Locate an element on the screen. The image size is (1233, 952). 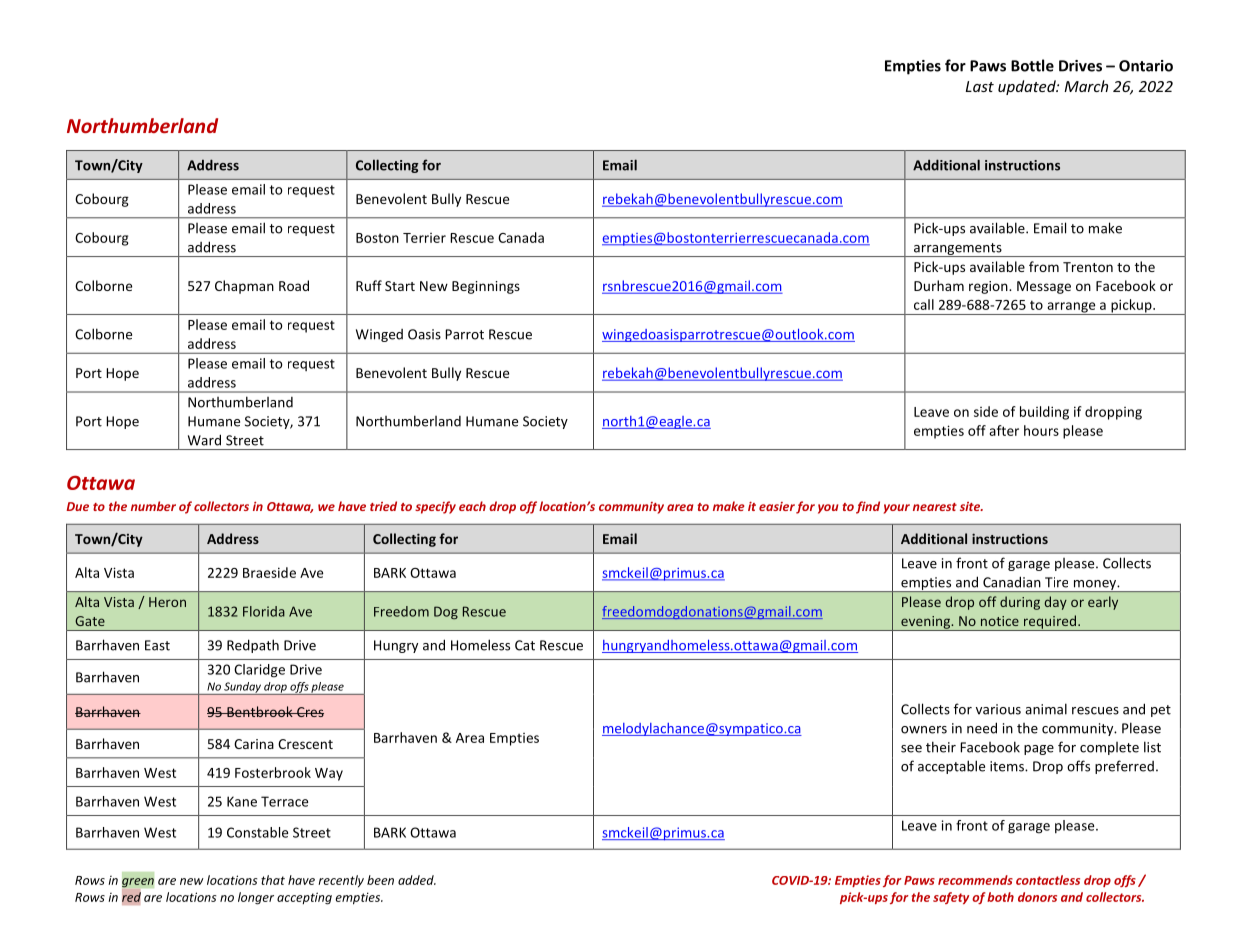
Chapman is located at coordinates (244, 287).
